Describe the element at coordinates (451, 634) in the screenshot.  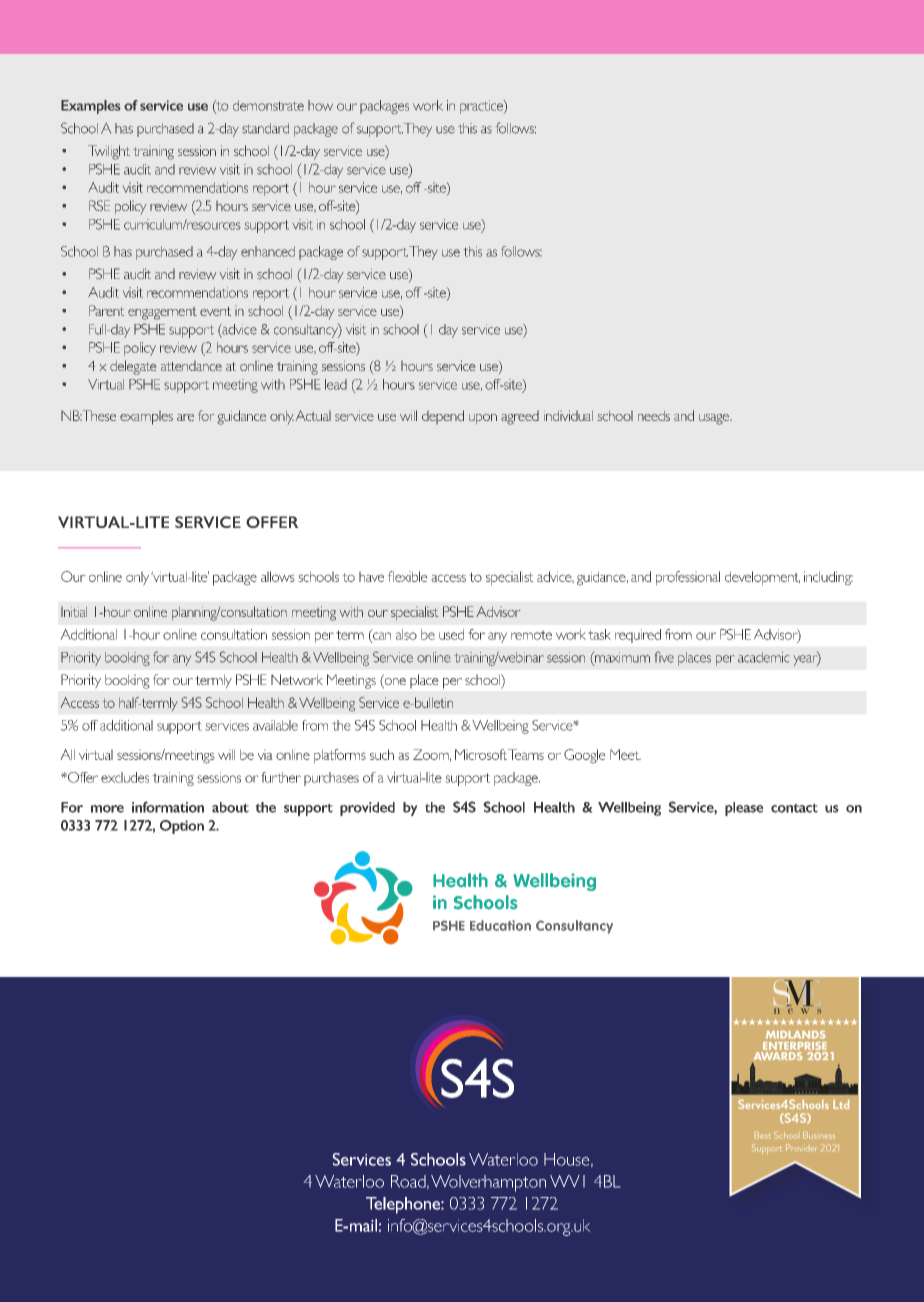
I see `used` at that location.
